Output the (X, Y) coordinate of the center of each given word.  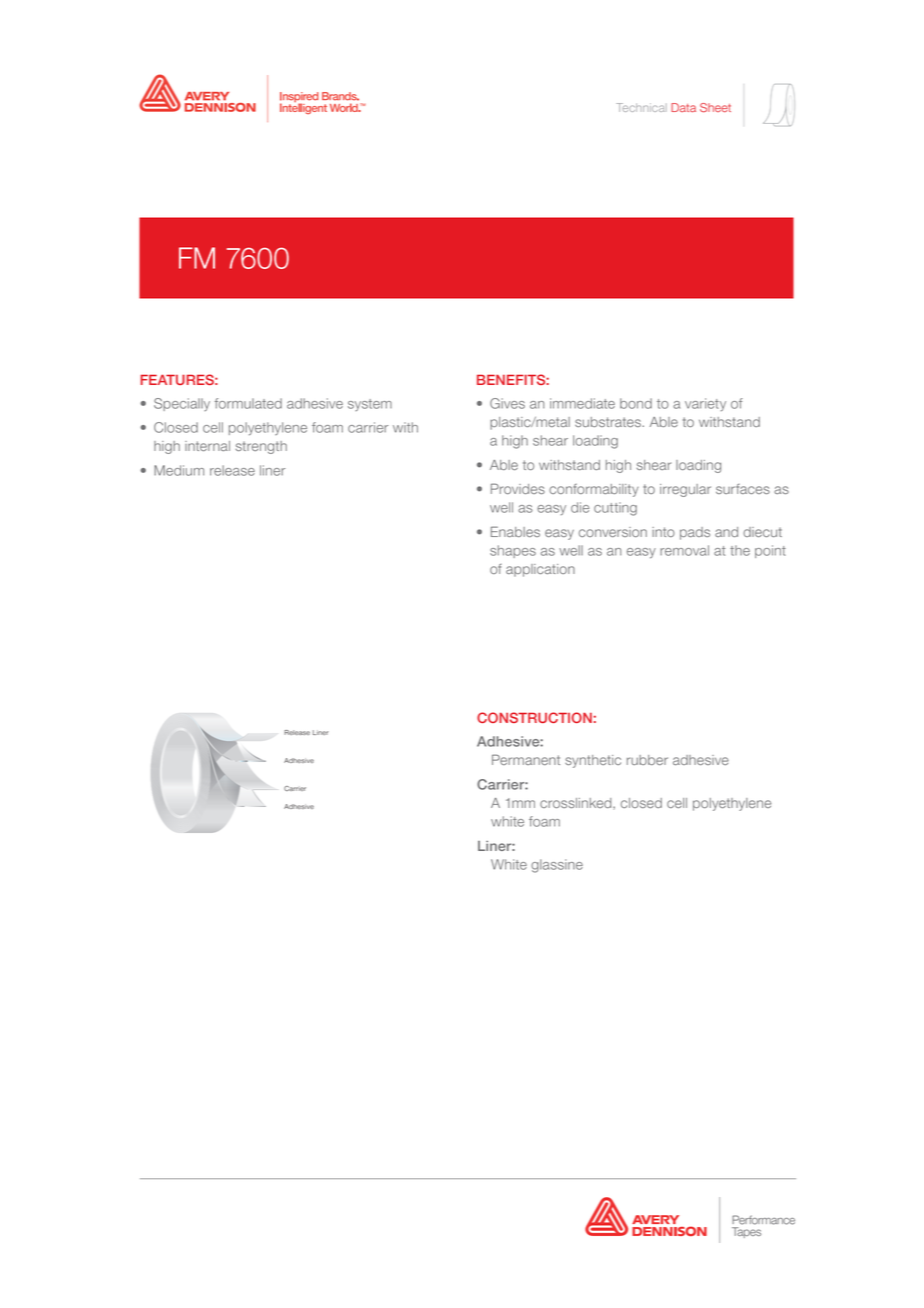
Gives (507, 403)
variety (705, 404)
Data (683, 108)
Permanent (526, 759)
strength (261, 447)
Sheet (715, 108)
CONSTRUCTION (534, 717)
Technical (641, 107)
